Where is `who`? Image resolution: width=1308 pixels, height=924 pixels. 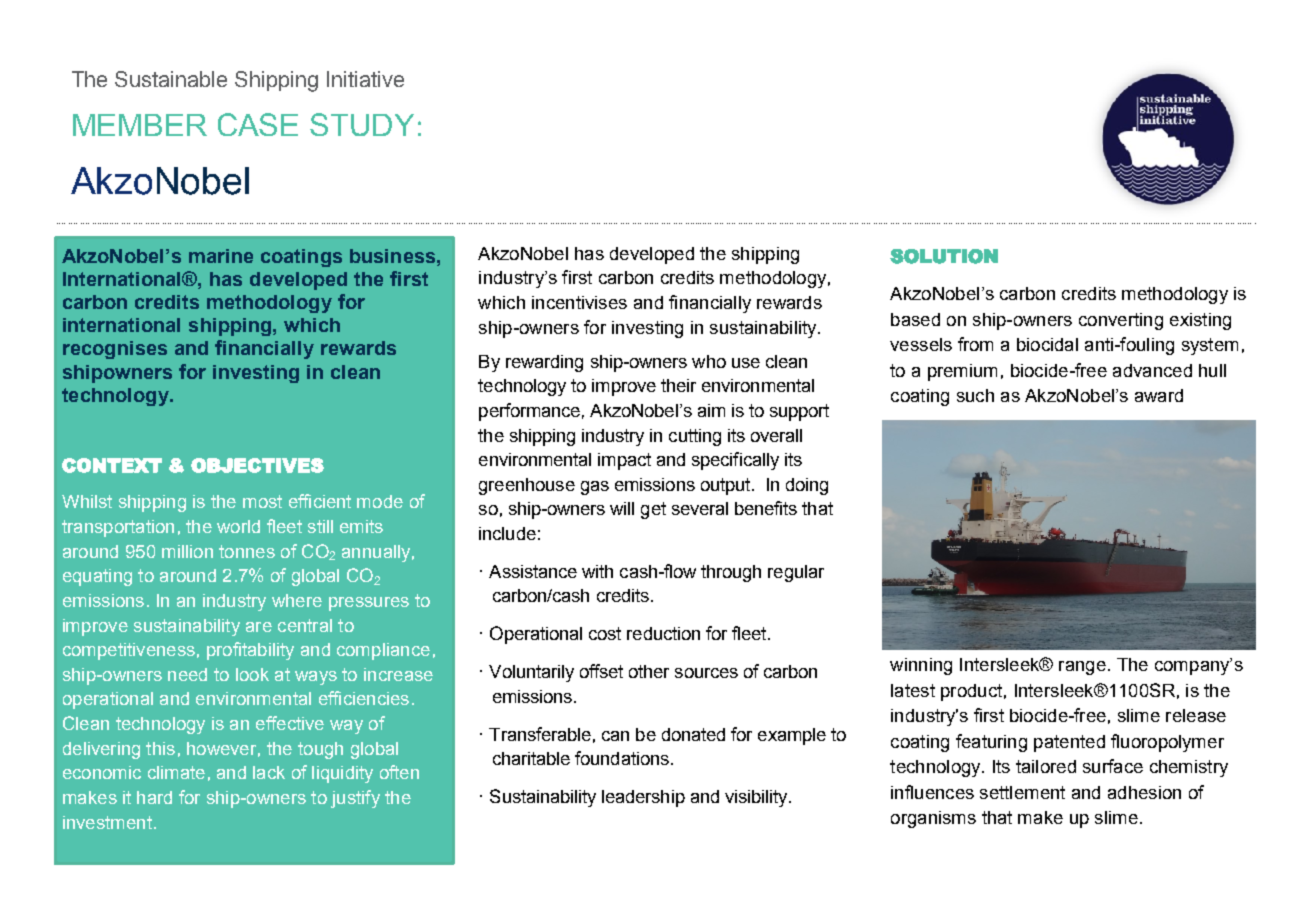
who is located at coordinates (709, 361).
